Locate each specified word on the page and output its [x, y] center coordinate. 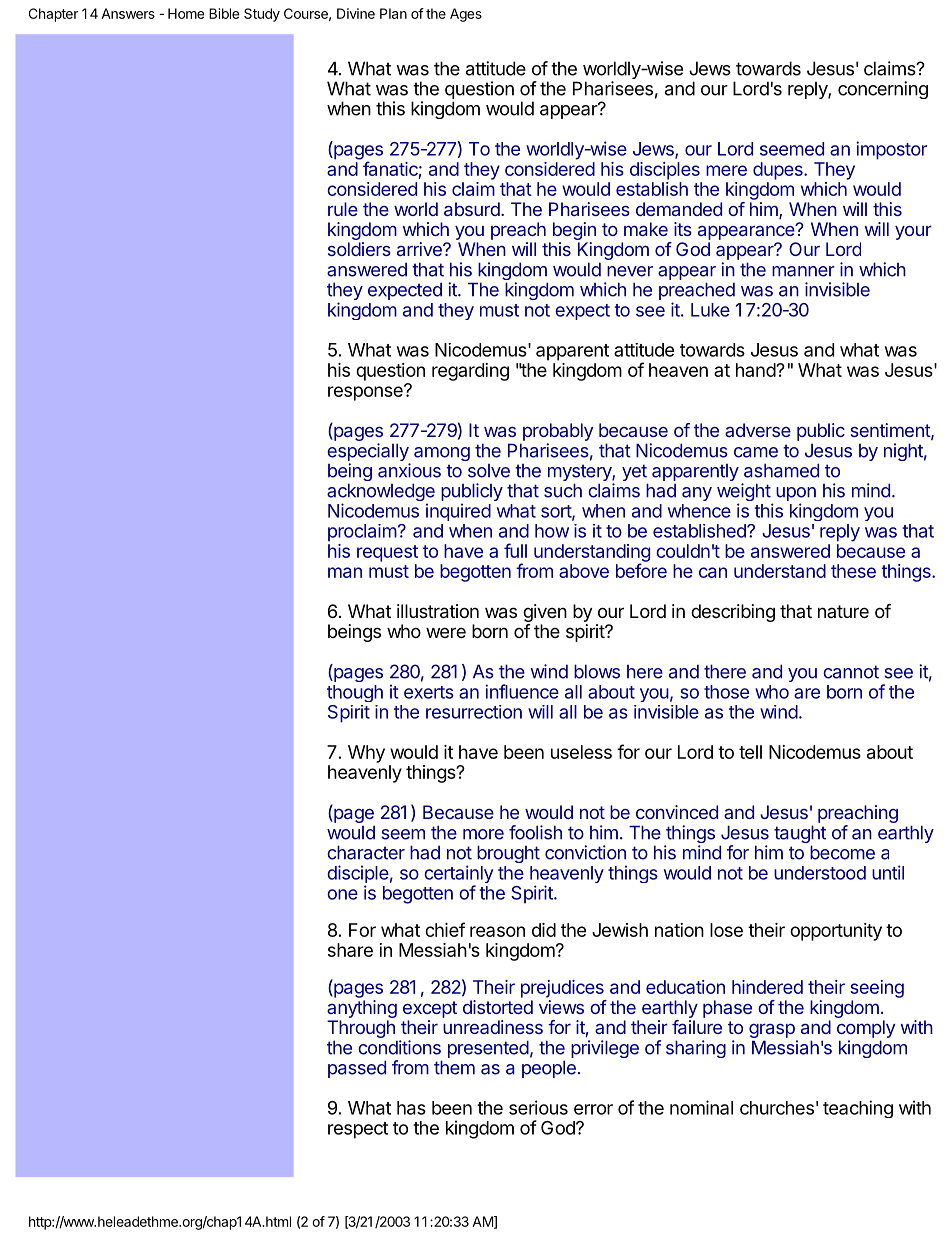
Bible [224, 13]
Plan [393, 13]
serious [538, 1107]
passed [357, 1069]
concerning [883, 90]
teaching [858, 1109]
